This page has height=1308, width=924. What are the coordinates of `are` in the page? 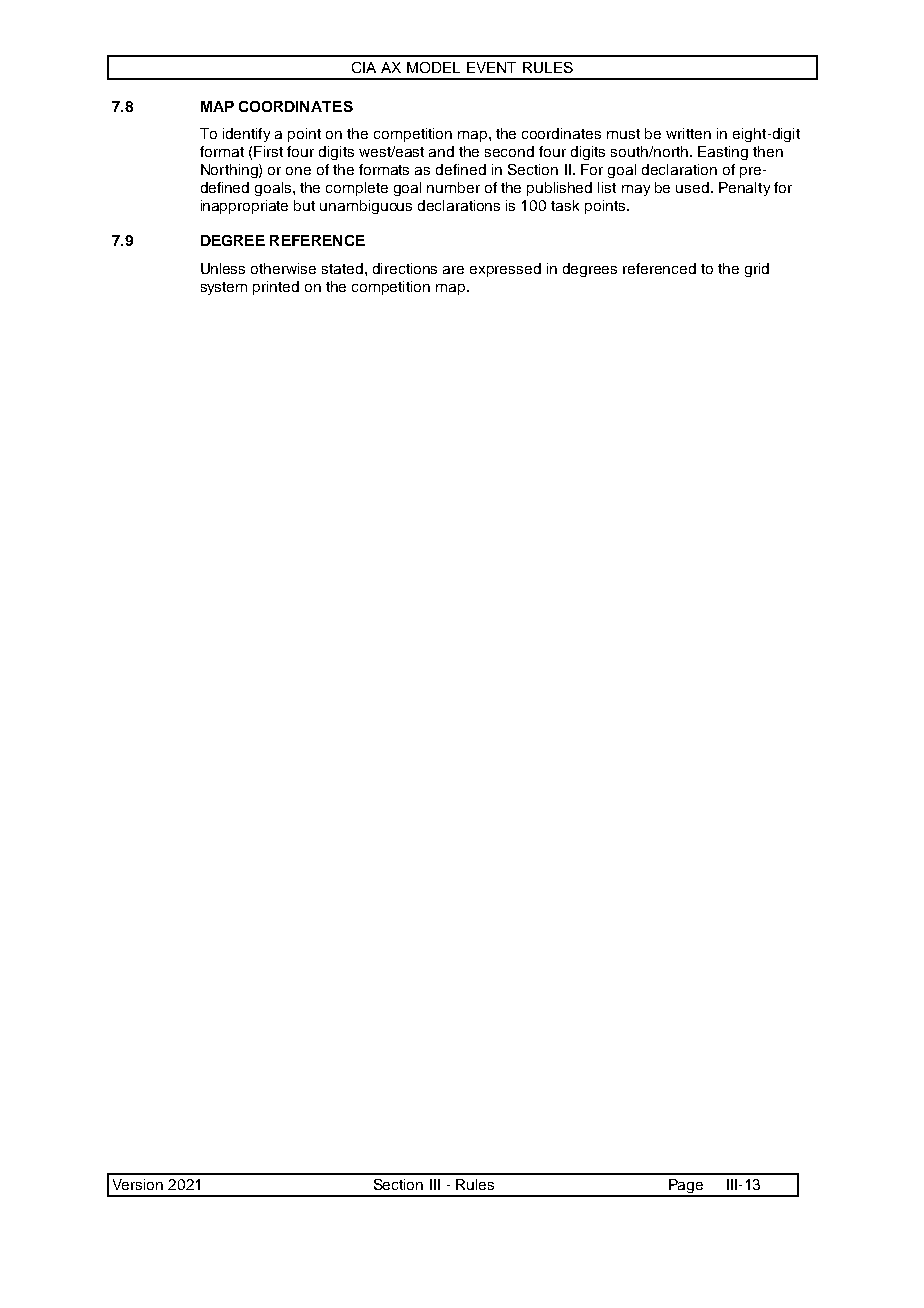 It's located at (453, 270).
